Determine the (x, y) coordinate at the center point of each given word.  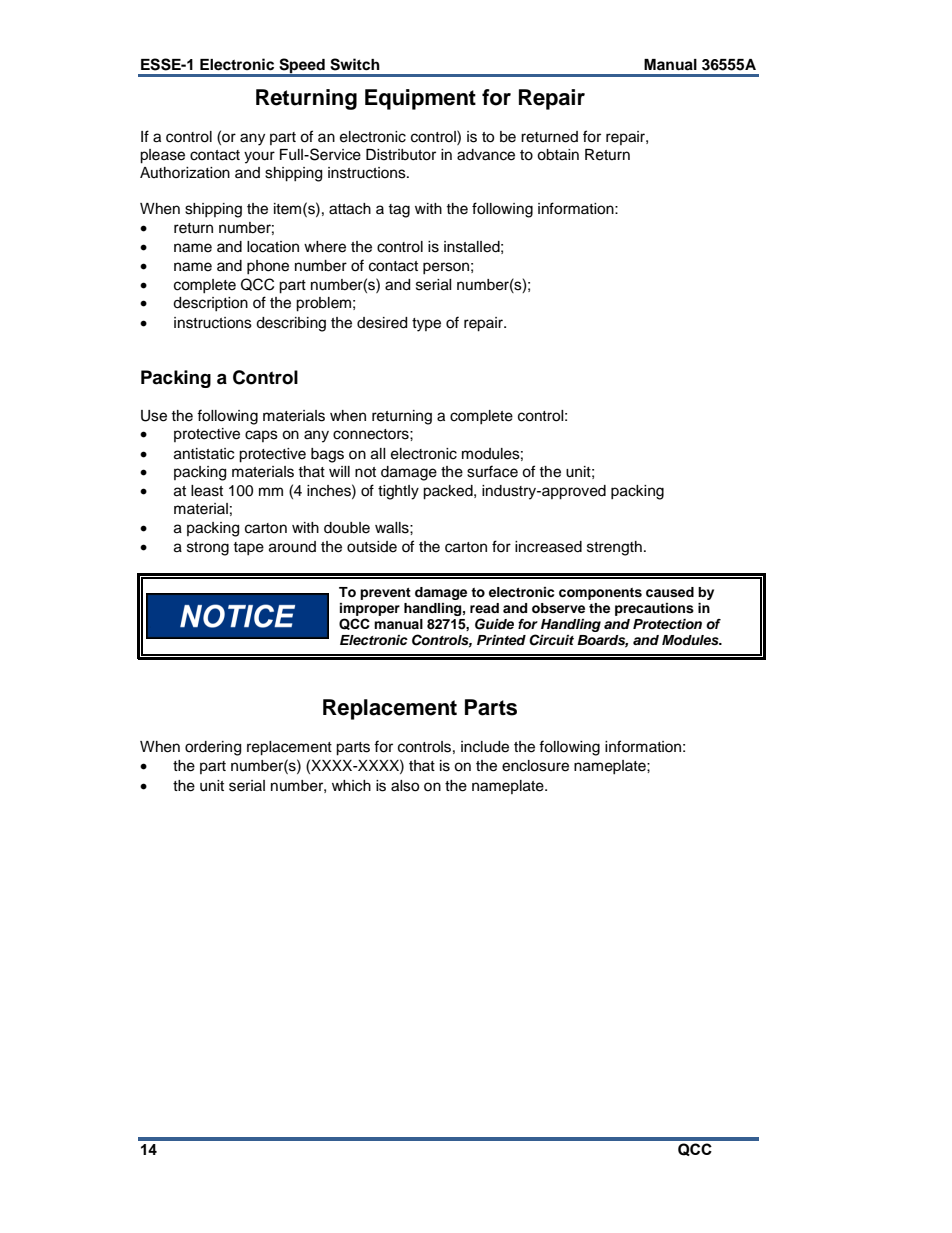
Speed (302, 67)
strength (614, 548)
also (405, 786)
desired (382, 323)
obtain (558, 155)
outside (372, 547)
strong (208, 549)
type (426, 325)
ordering (213, 748)
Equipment (420, 99)
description (210, 304)
